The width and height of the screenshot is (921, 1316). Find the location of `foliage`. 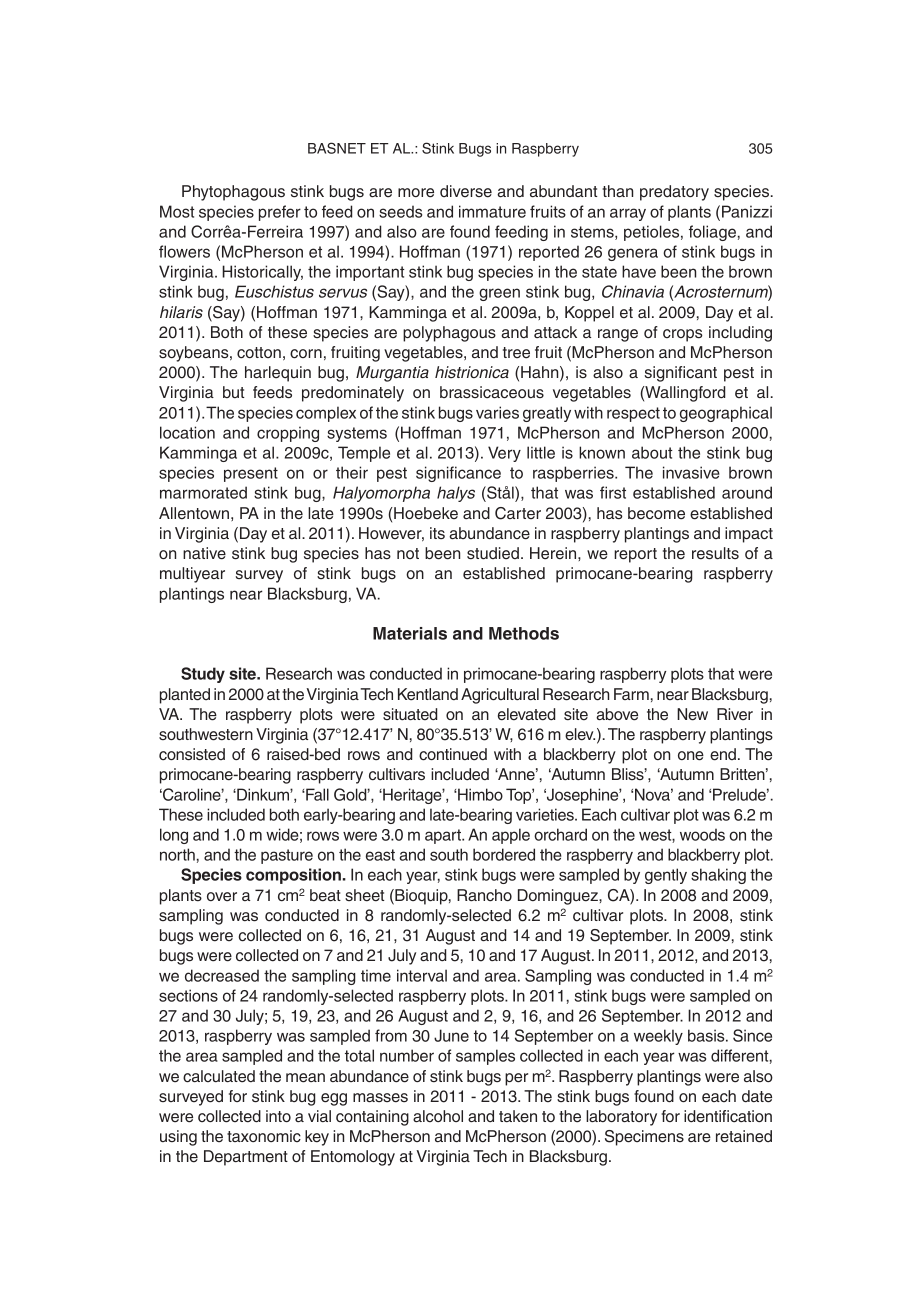

foliage is located at coordinates (712, 233).
